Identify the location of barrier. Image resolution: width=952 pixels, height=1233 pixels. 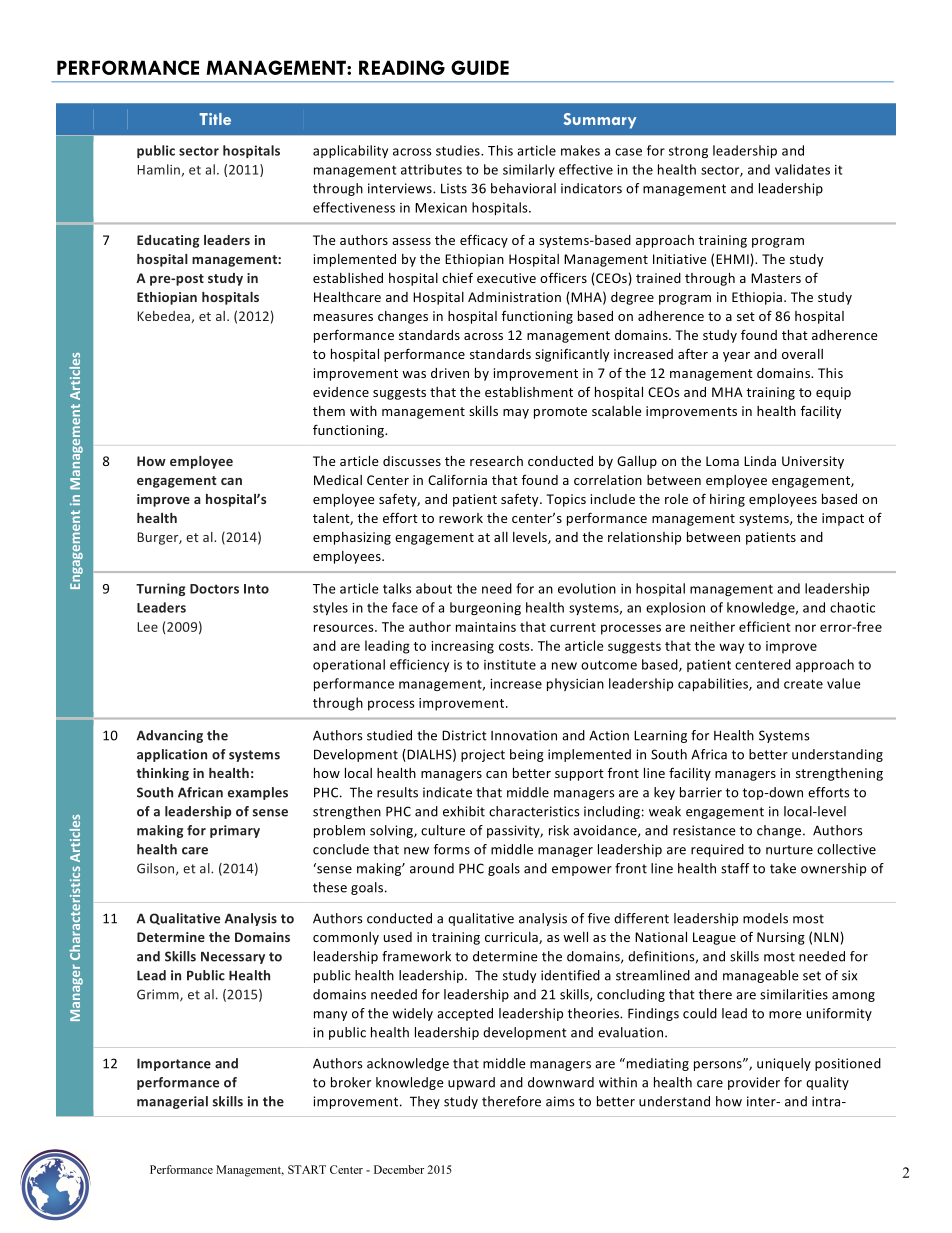
(701, 792).
